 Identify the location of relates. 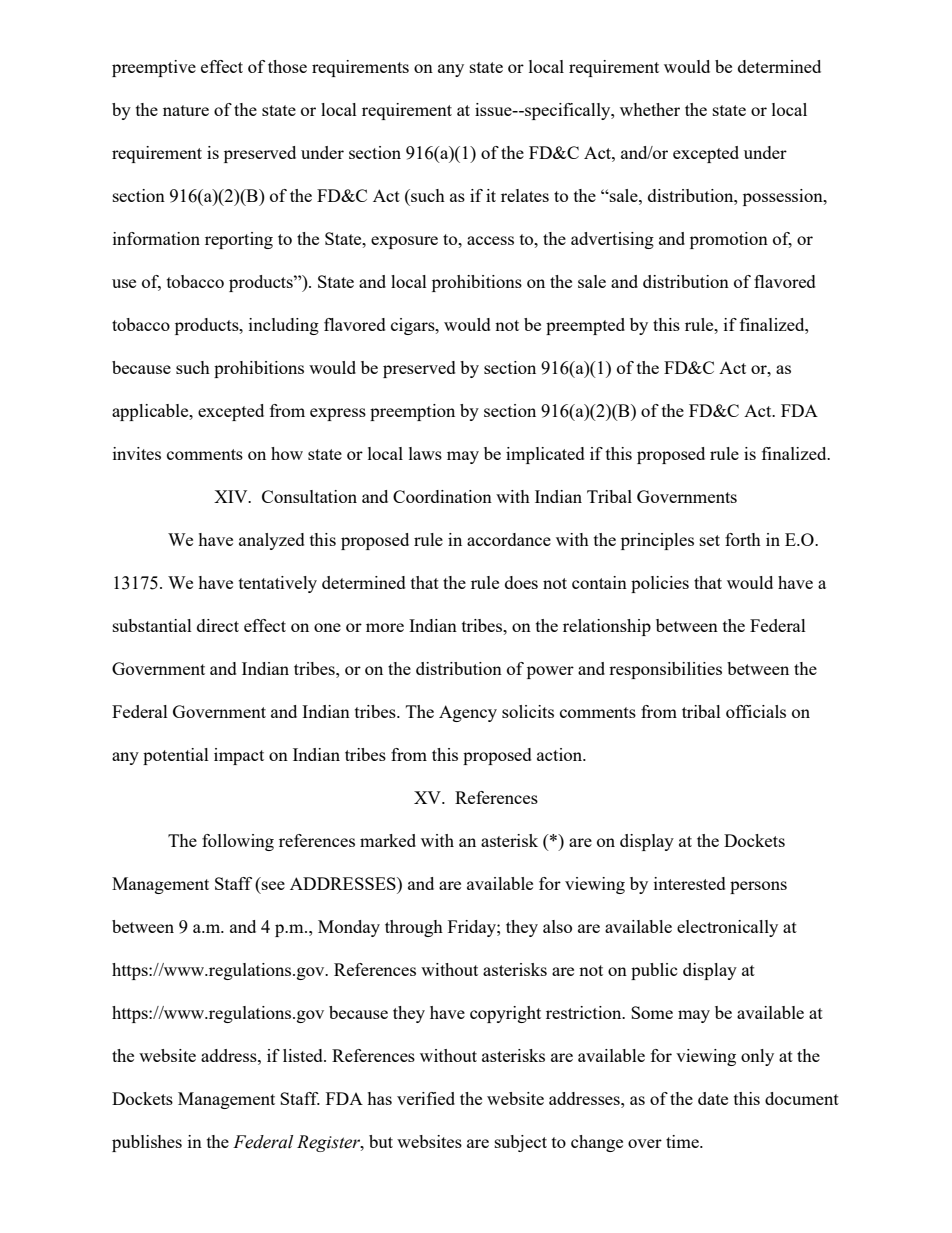
(525, 195).
